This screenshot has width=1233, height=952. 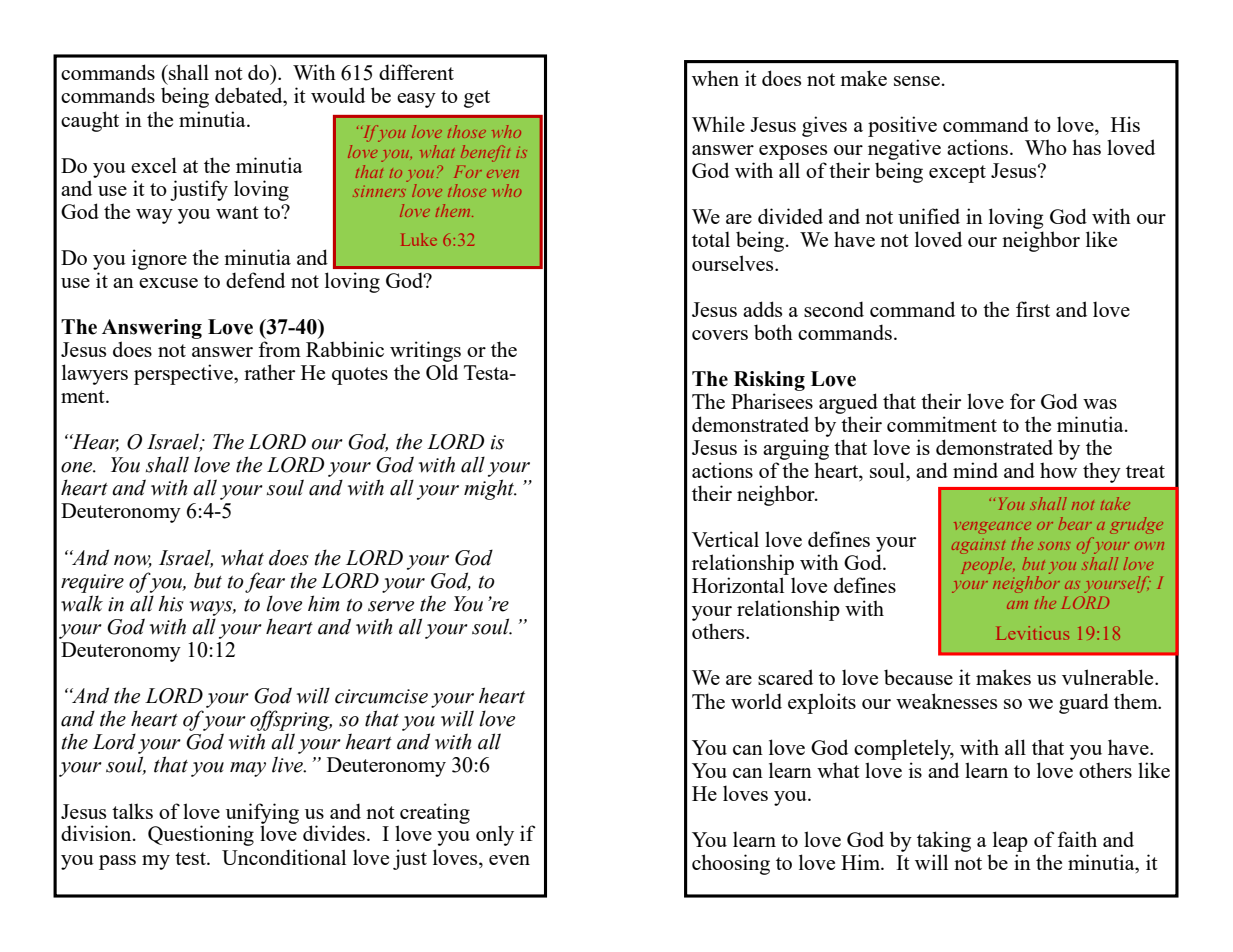 I want to click on when, so click(x=715, y=78).
